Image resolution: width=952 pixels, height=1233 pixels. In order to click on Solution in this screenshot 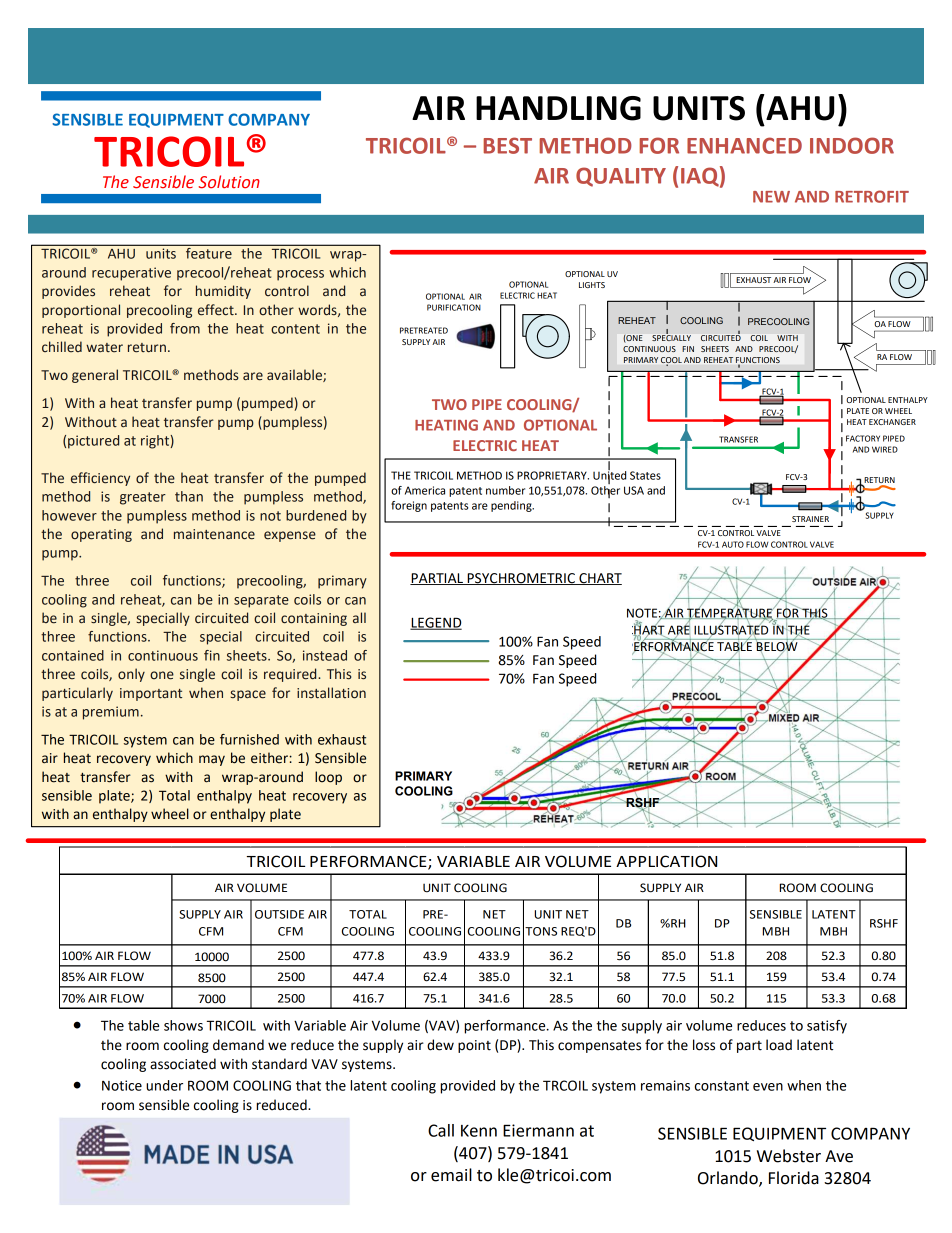, I will do `click(229, 182)`.
